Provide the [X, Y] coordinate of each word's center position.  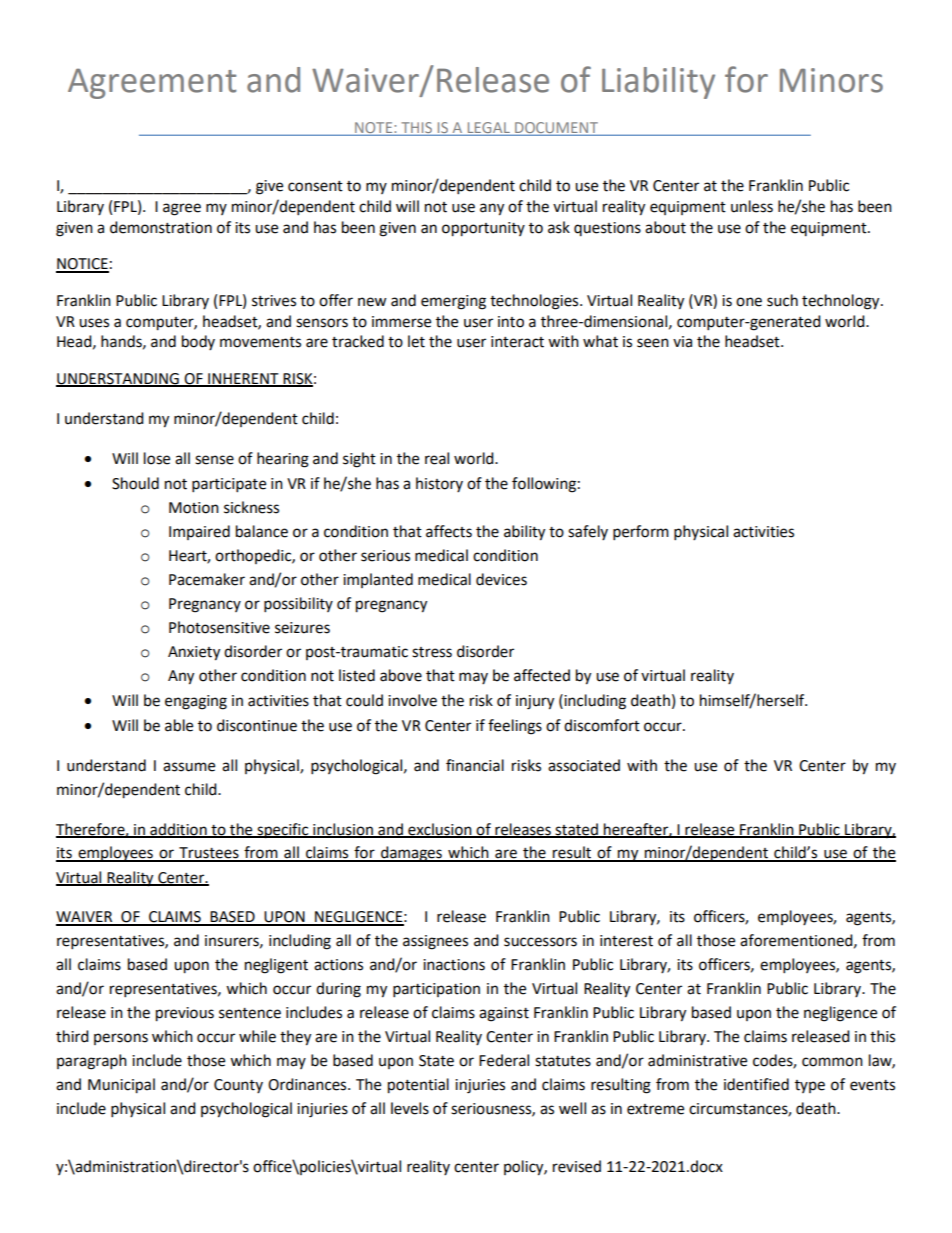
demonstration [161, 227]
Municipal [121, 1086]
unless [752, 206]
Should [135, 483]
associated [584, 765]
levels [410, 1108]
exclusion [440, 830]
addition [178, 830]
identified [756, 1084]
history [439, 484]
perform [641, 533]
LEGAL [488, 129]
